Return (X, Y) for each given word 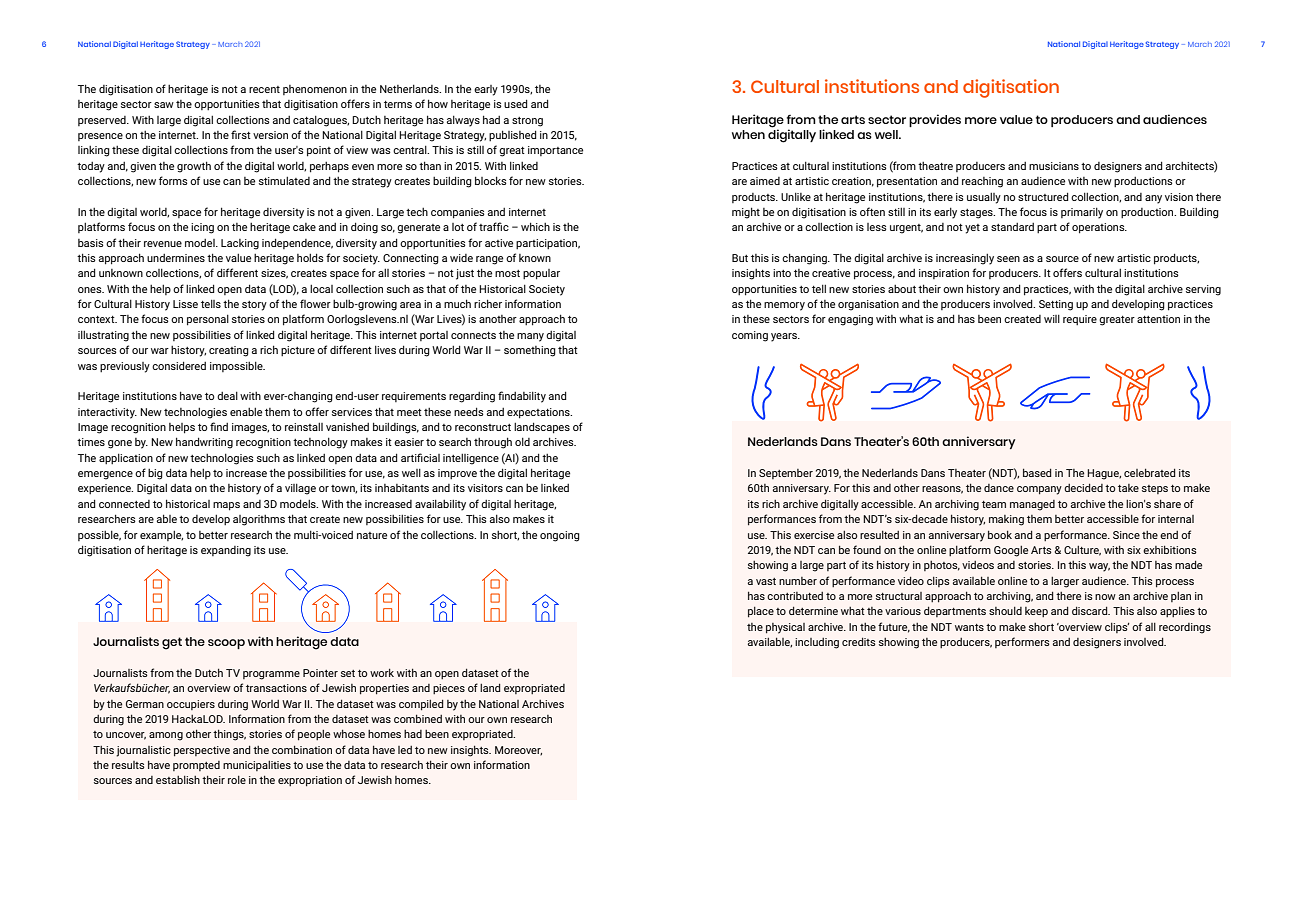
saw (164, 105)
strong (527, 122)
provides (935, 120)
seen (1008, 259)
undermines (176, 258)
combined (418, 718)
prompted (196, 766)
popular (541, 274)
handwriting (204, 443)
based (1037, 472)
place (761, 612)
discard (1091, 611)
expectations (539, 413)
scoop (226, 644)
